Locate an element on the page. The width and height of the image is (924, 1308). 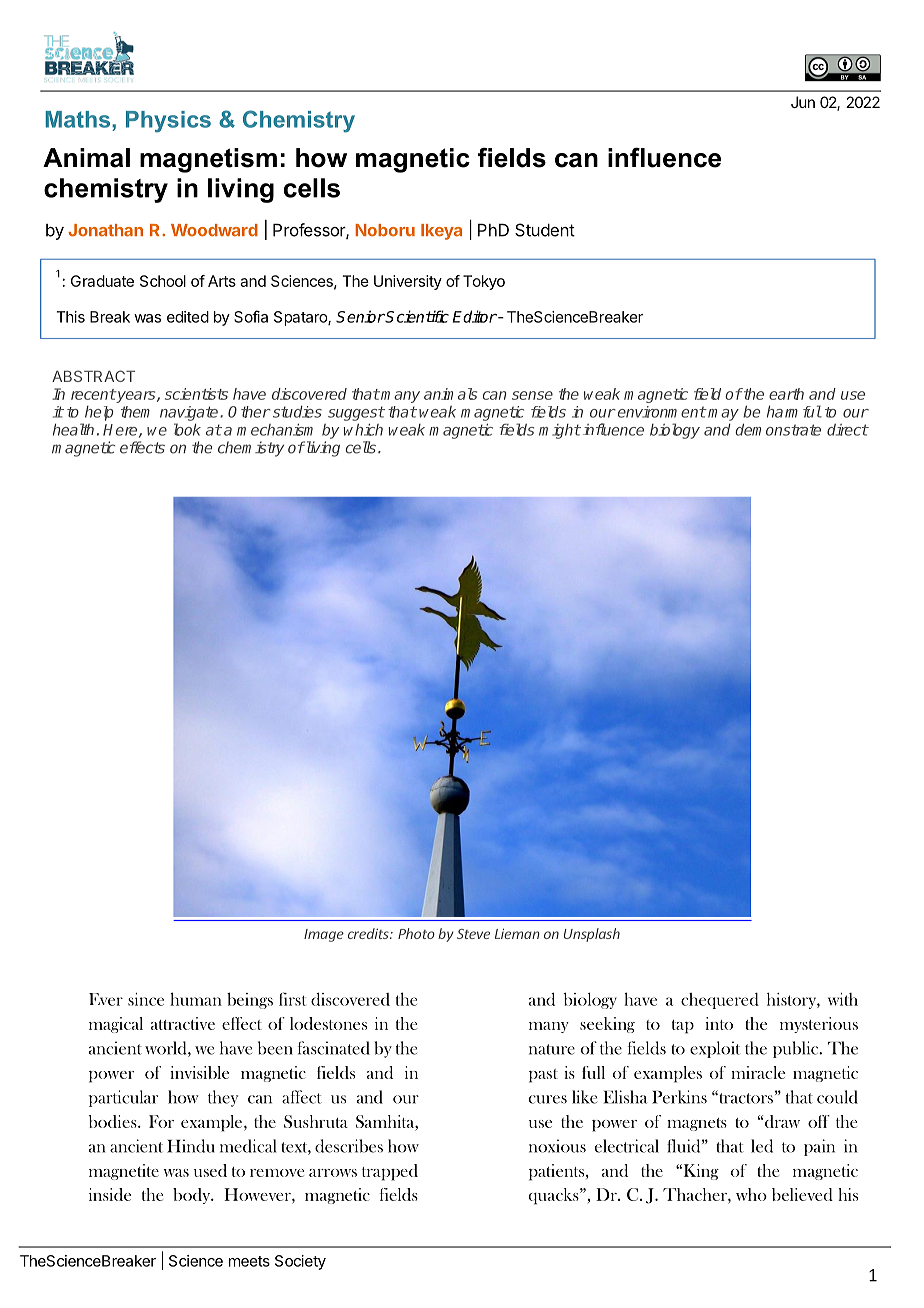
may is located at coordinates (723, 415).
